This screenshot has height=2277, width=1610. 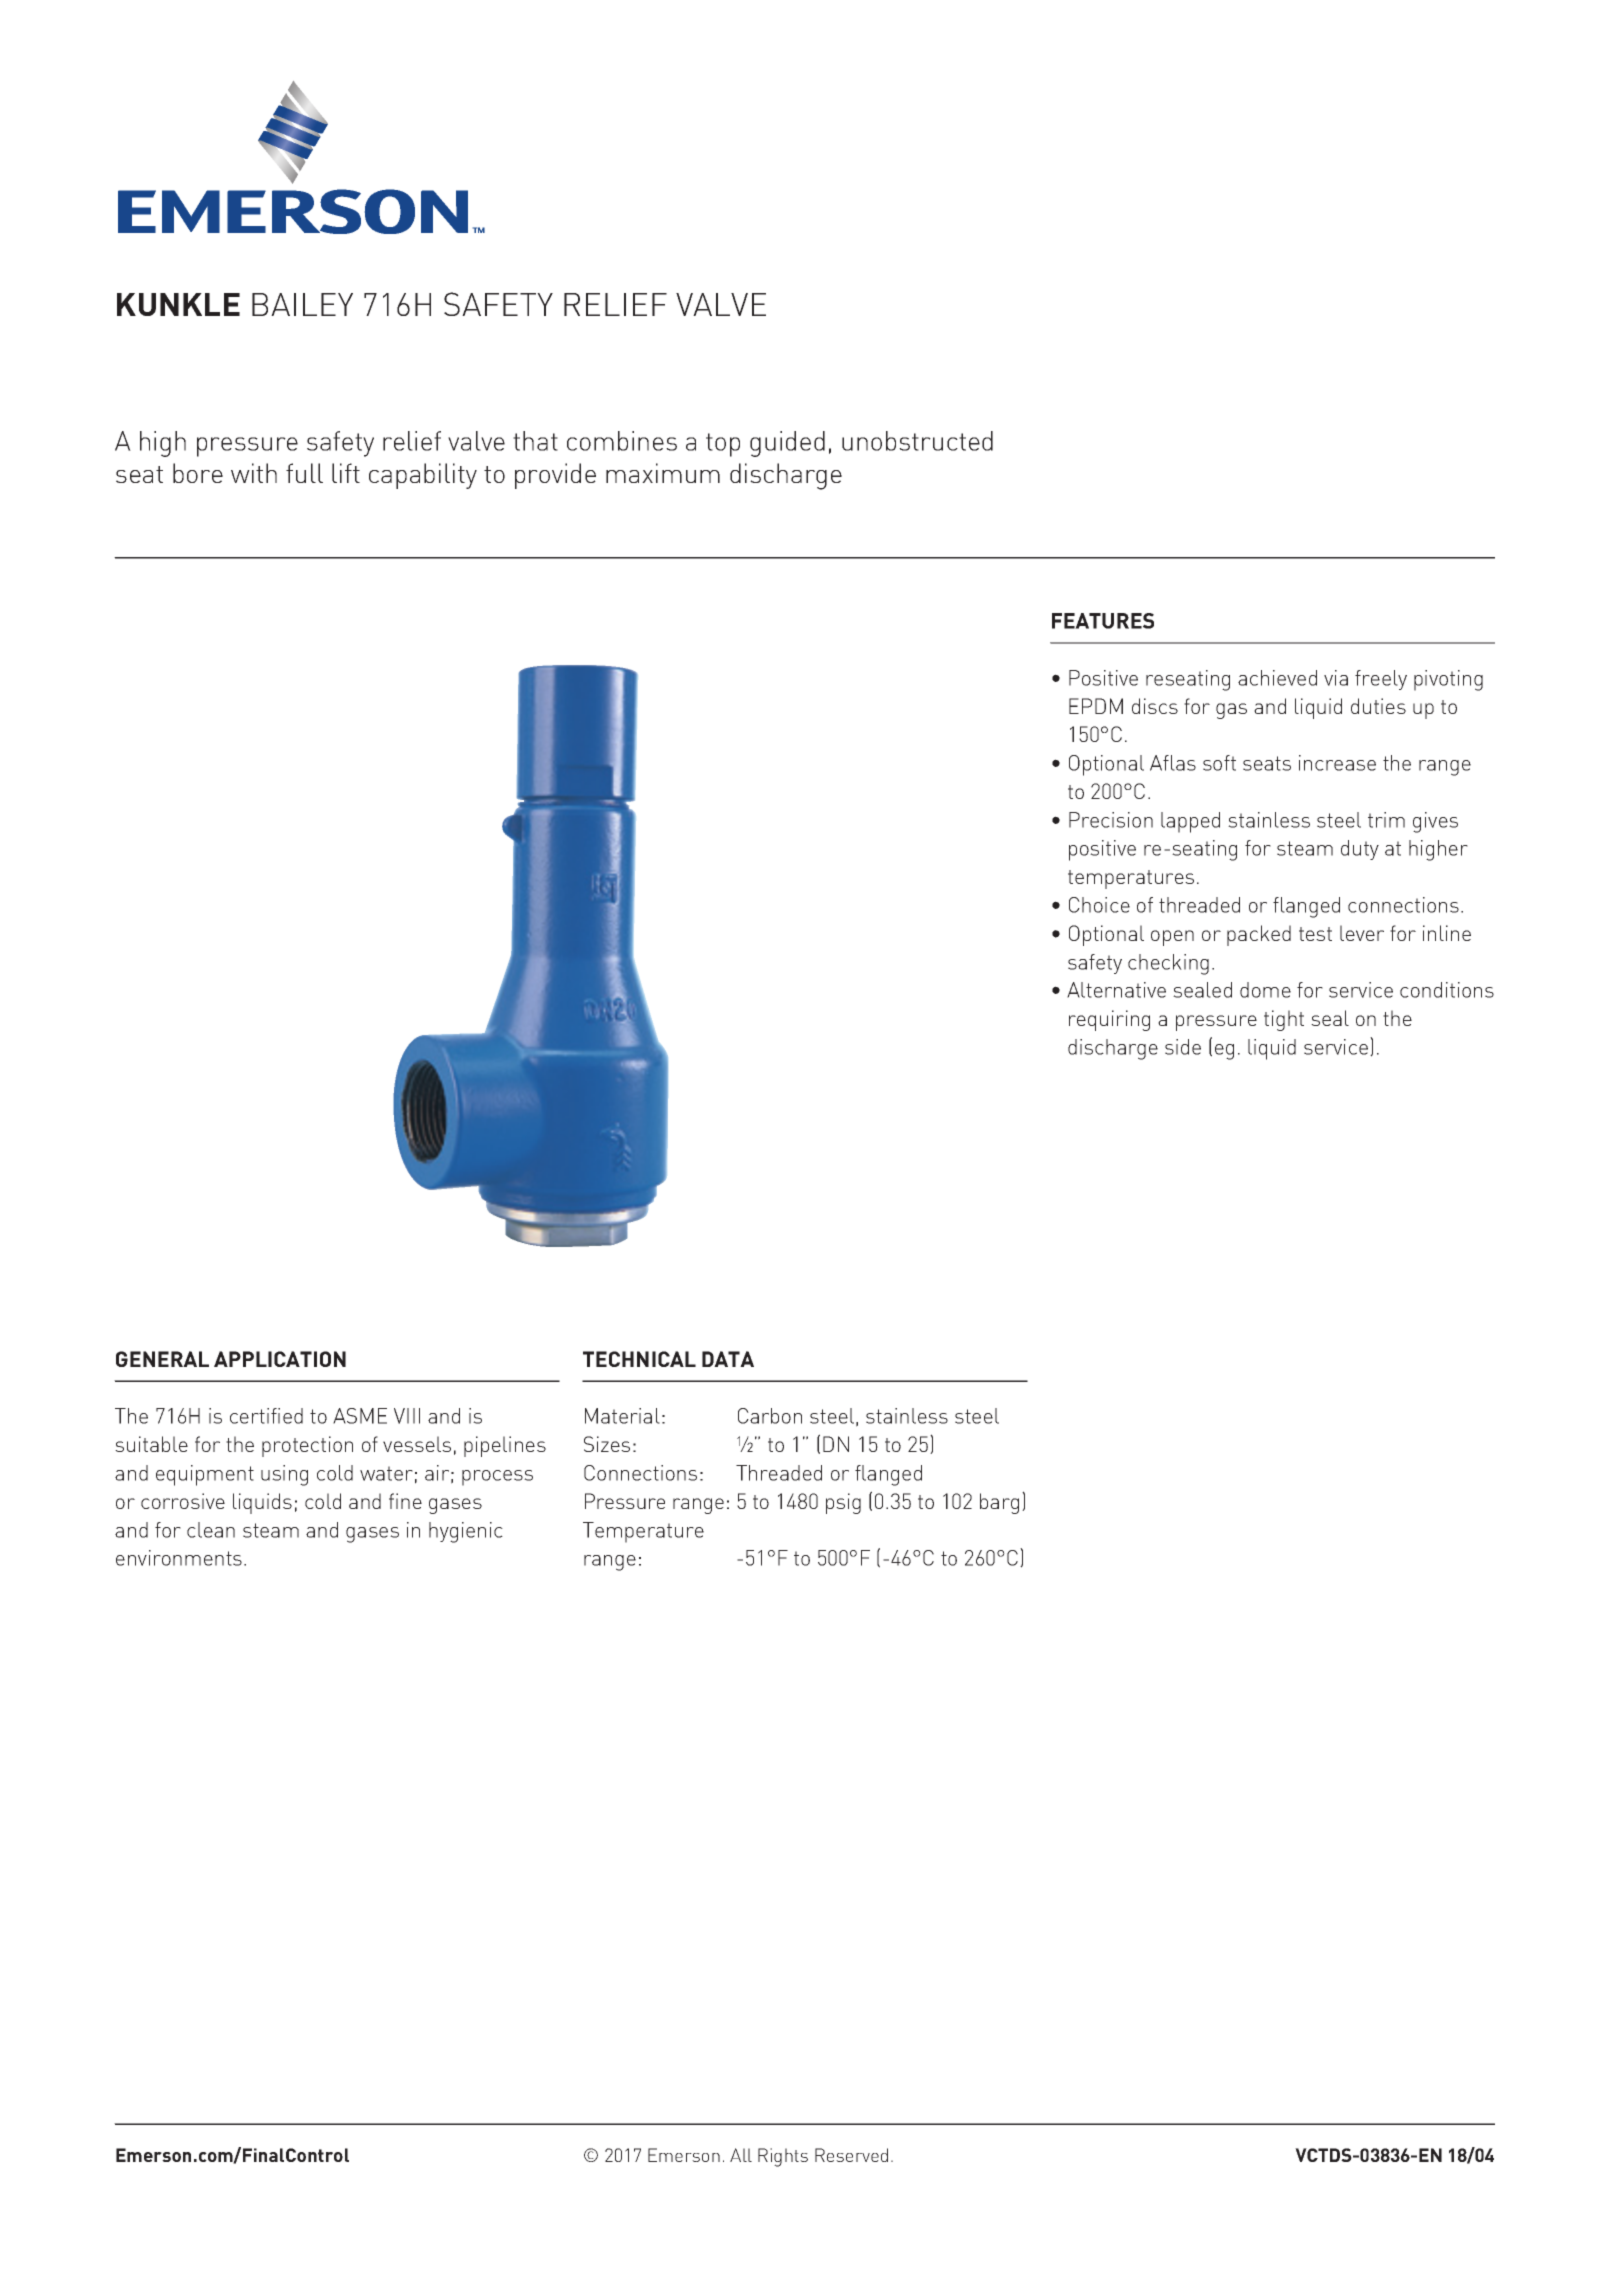 I want to click on unobstructed, so click(x=917, y=441).
